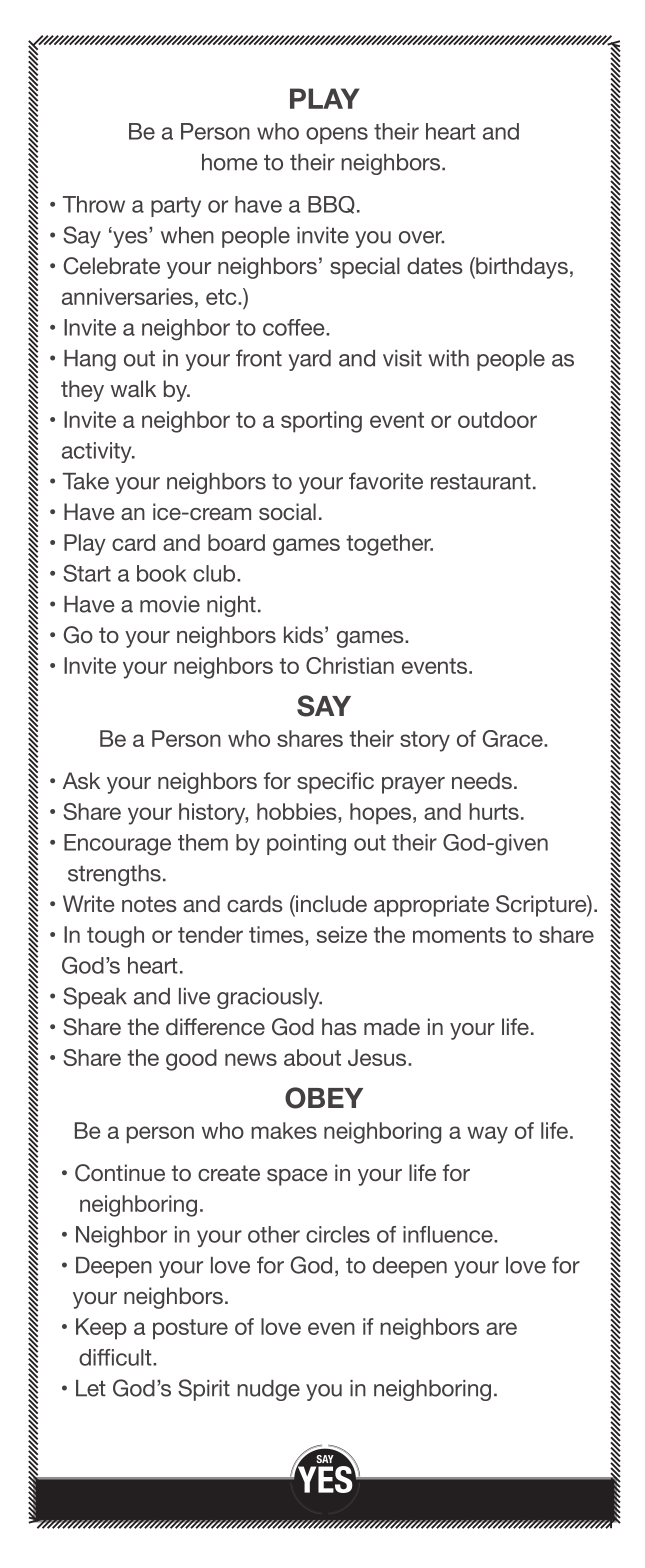 The image size is (645, 1568). What do you see at coordinates (116, 1357) in the screenshot?
I see `difficult` at bounding box center [116, 1357].
